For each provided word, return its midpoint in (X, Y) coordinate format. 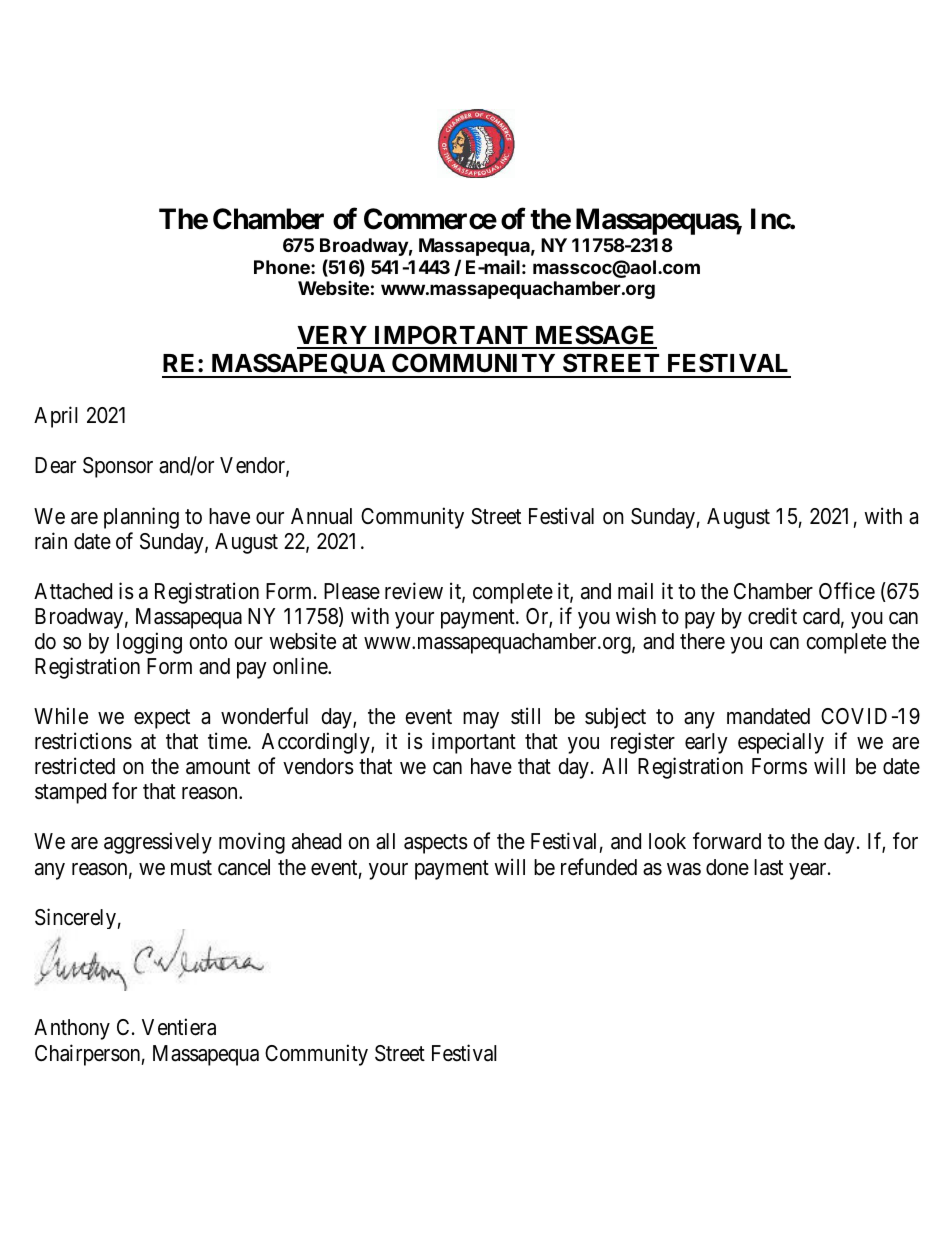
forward (727, 841)
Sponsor (118, 467)
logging (149, 643)
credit (772, 616)
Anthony (72, 1029)
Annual (321, 516)
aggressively (158, 843)
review (414, 591)
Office (847, 591)
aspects (436, 844)
